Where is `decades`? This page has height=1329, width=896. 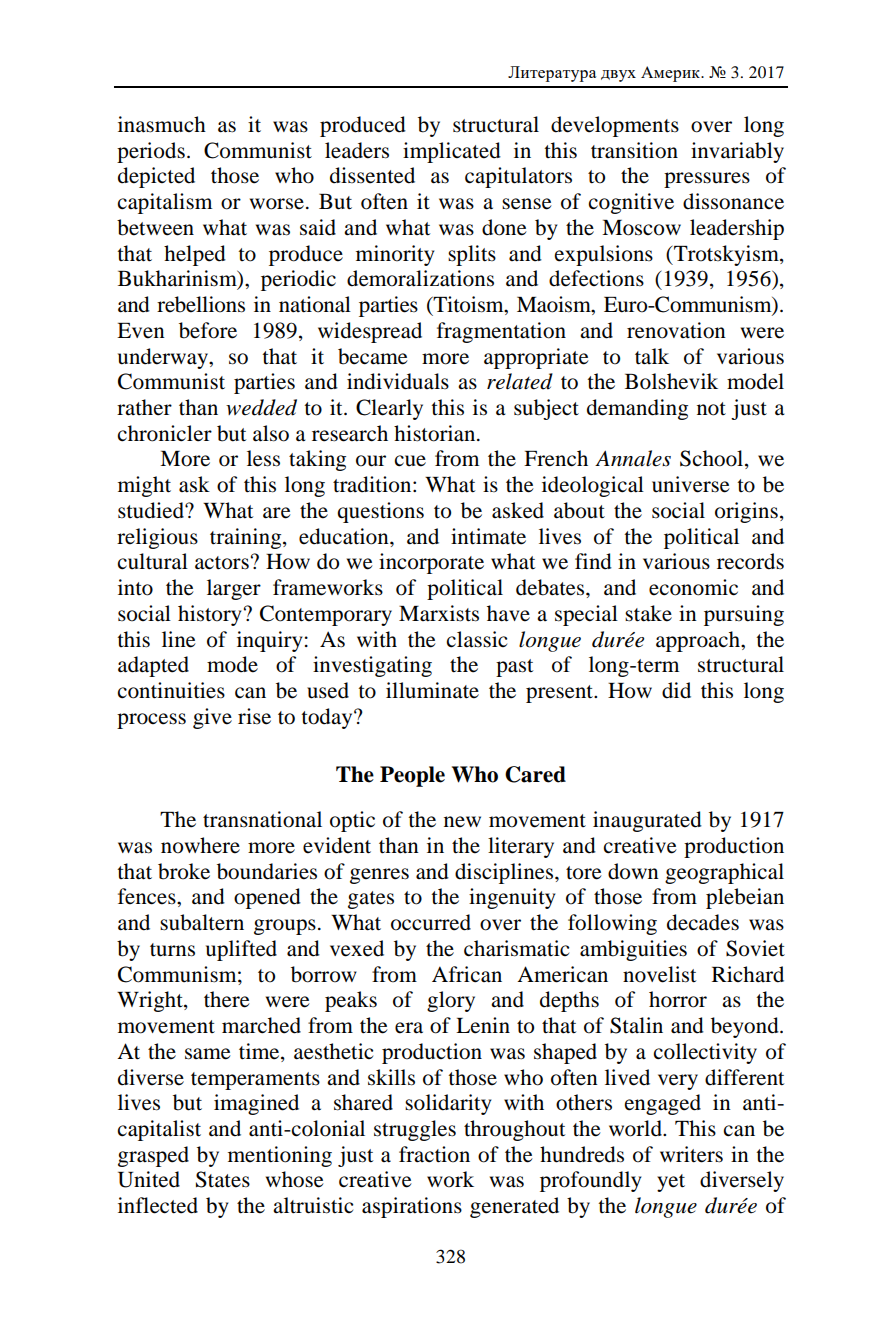 decades is located at coordinates (703, 922).
